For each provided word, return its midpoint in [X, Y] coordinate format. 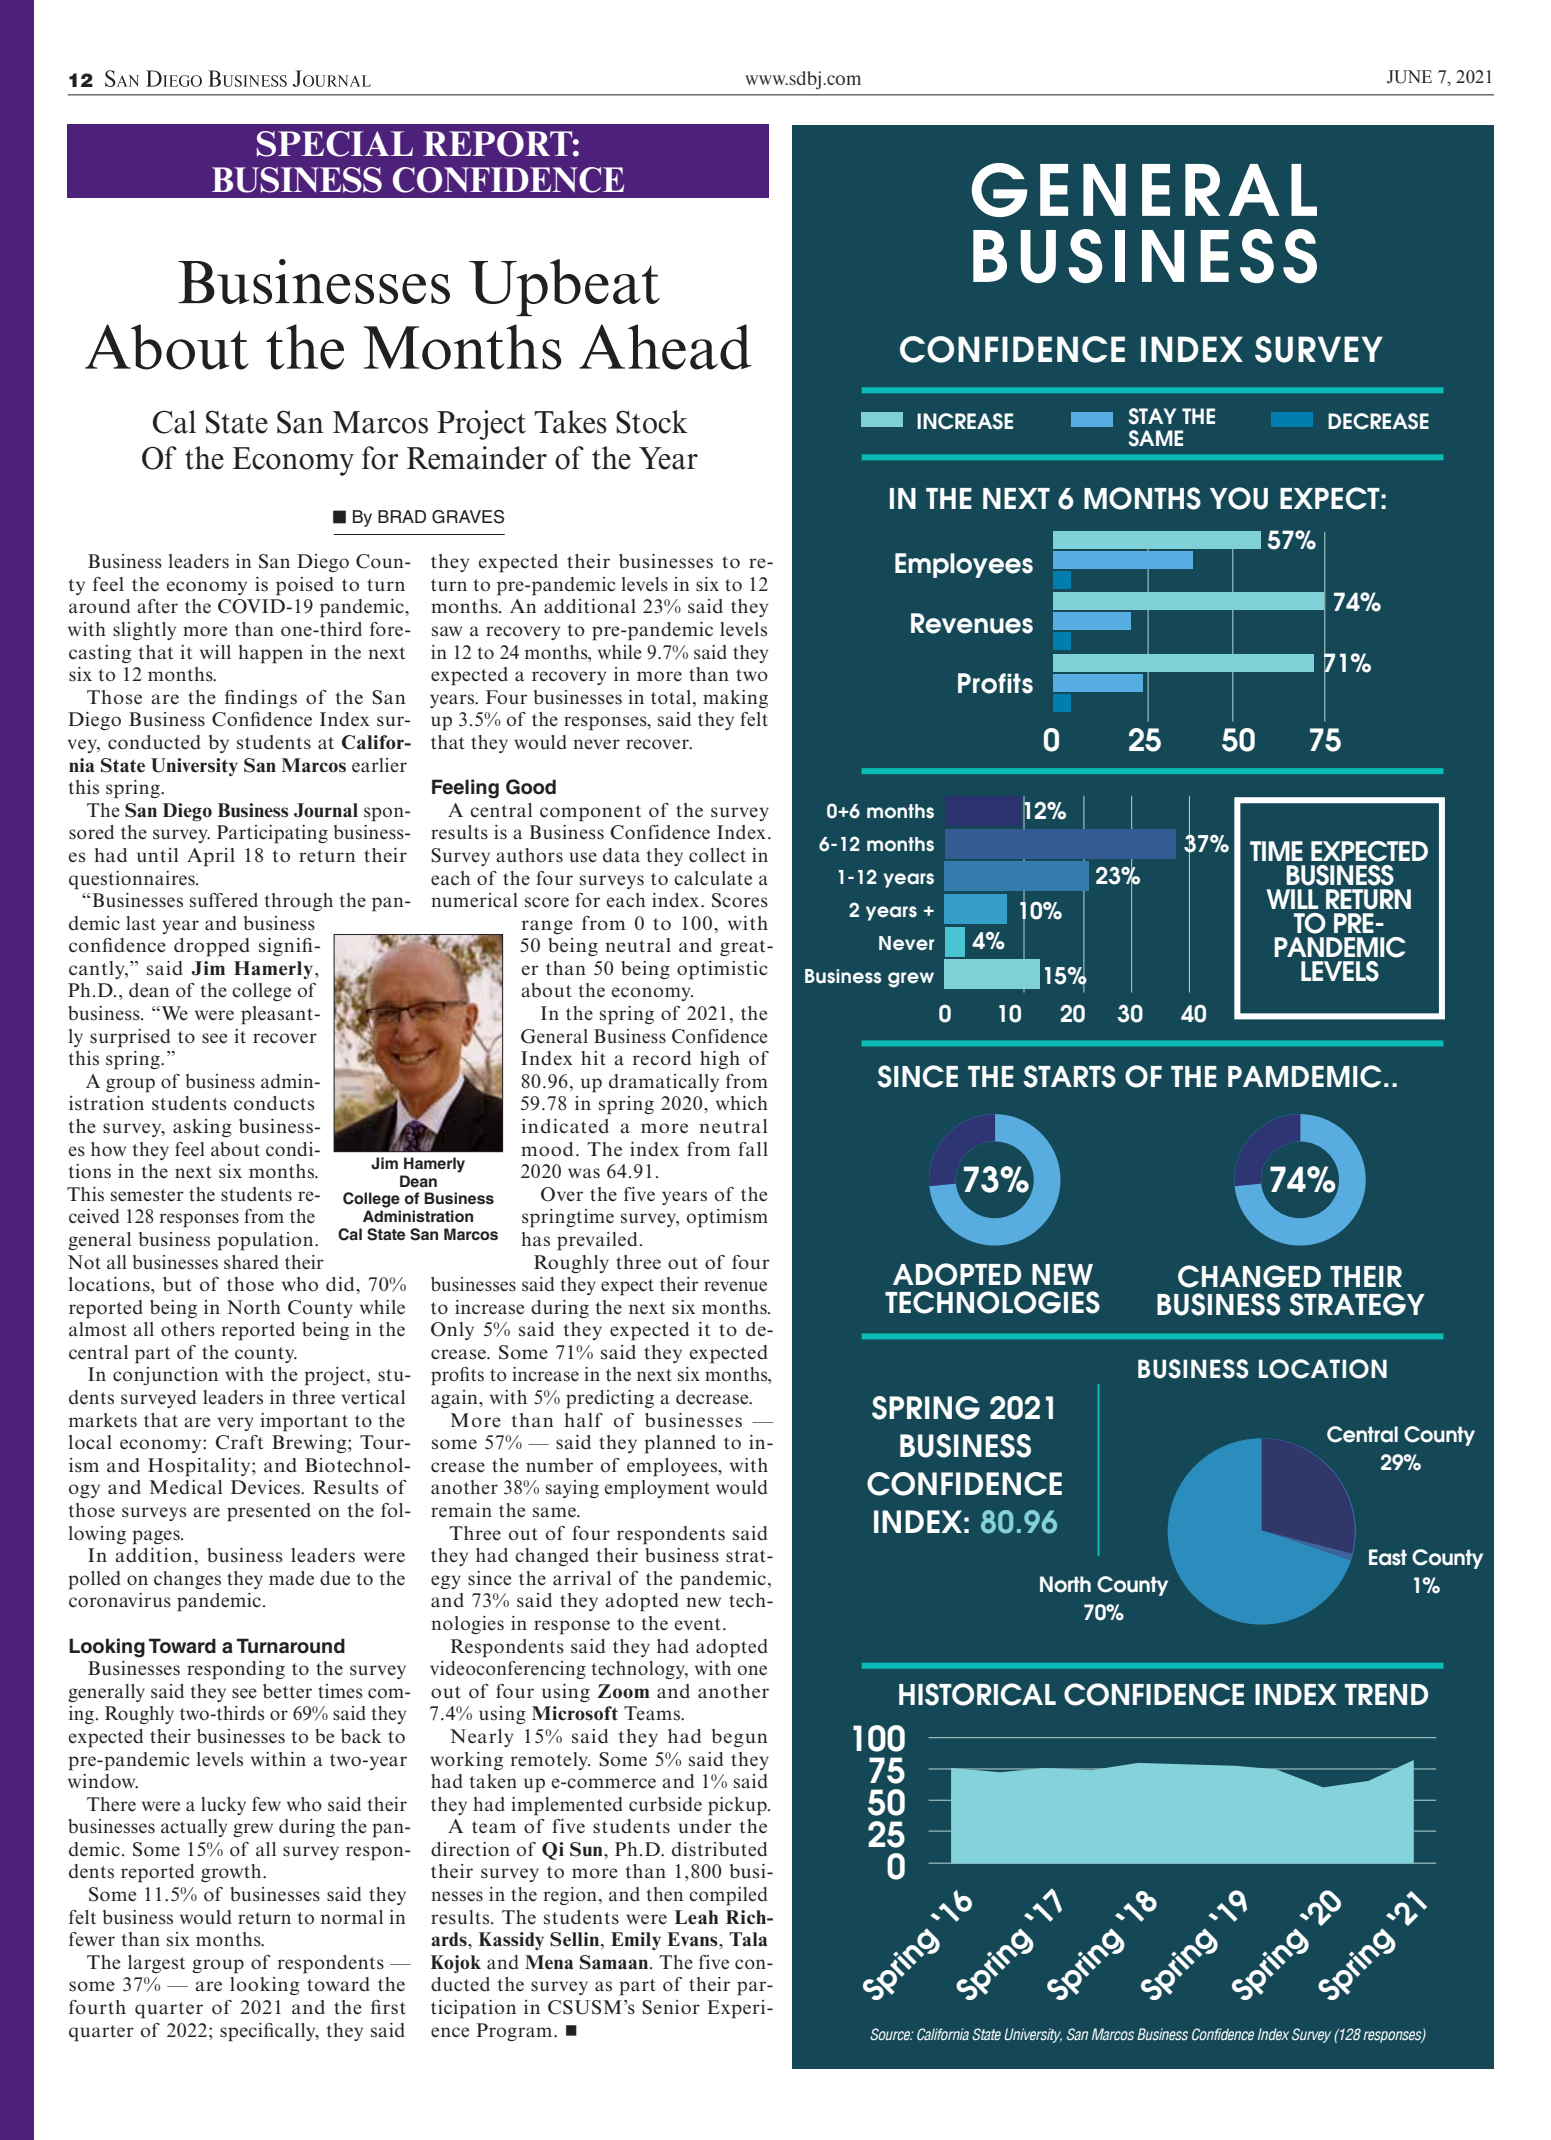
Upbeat [564, 287]
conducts [274, 1103]
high [720, 1060]
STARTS [1069, 1076]
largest [156, 1964]
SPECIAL [335, 144]
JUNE [1409, 77]
